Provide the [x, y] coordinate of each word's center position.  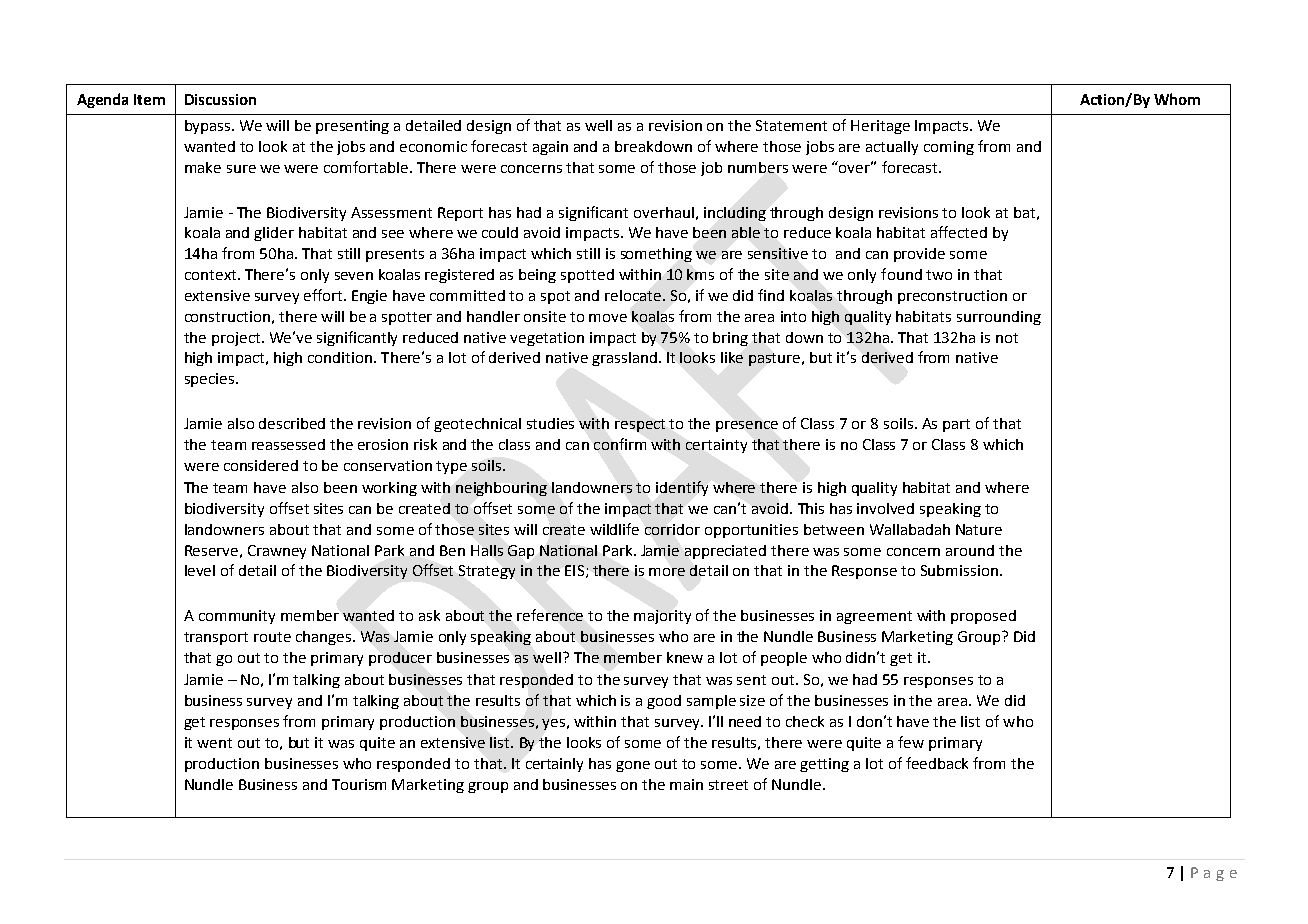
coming [949, 148]
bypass [209, 127]
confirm [620, 444]
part [956, 425]
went [214, 743]
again [550, 148]
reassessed [288, 444]
